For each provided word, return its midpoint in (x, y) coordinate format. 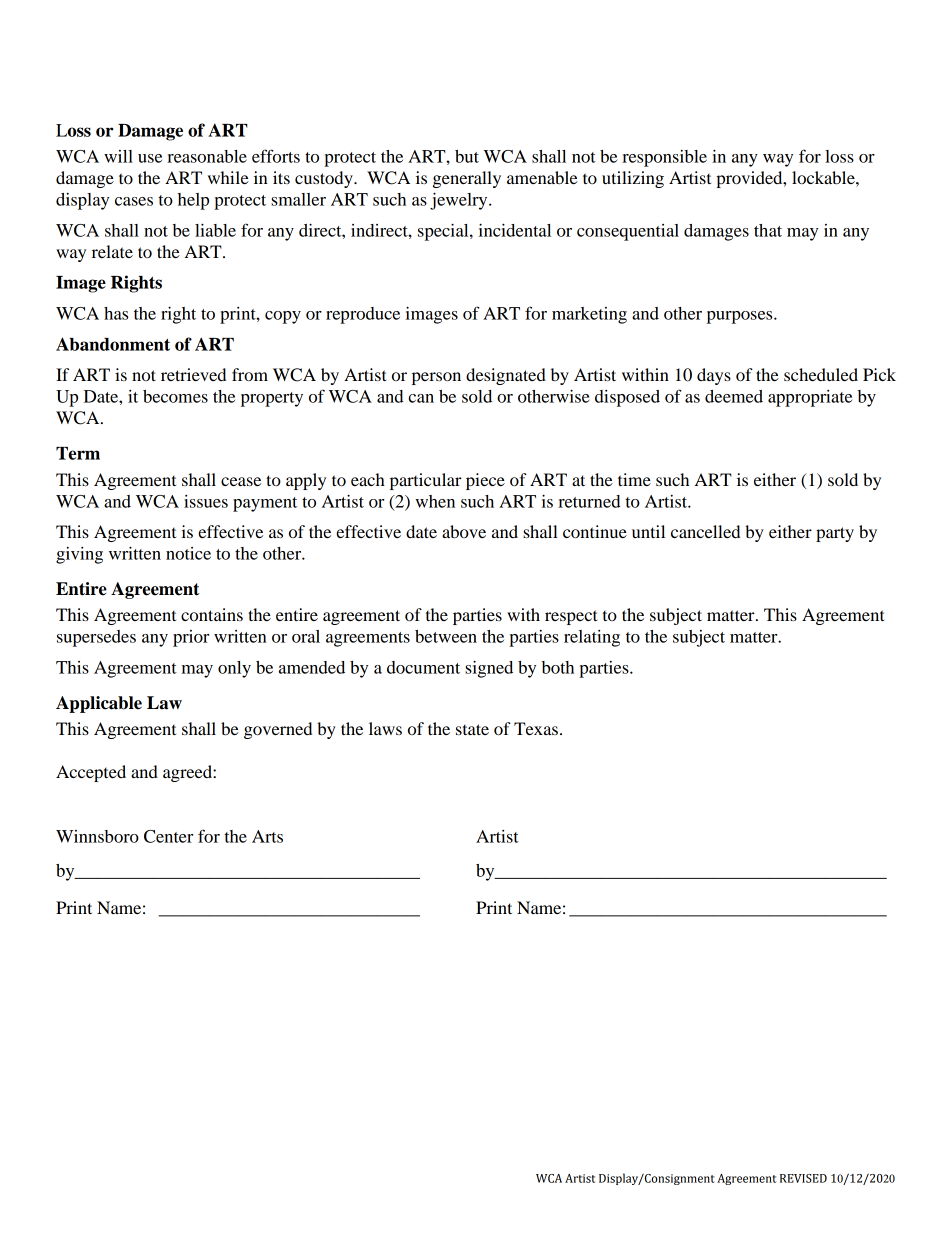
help (193, 201)
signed (489, 669)
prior (191, 638)
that (768, 230)
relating (592, 638)
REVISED (803, 1178)
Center (168, 836)
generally (467, 179)
